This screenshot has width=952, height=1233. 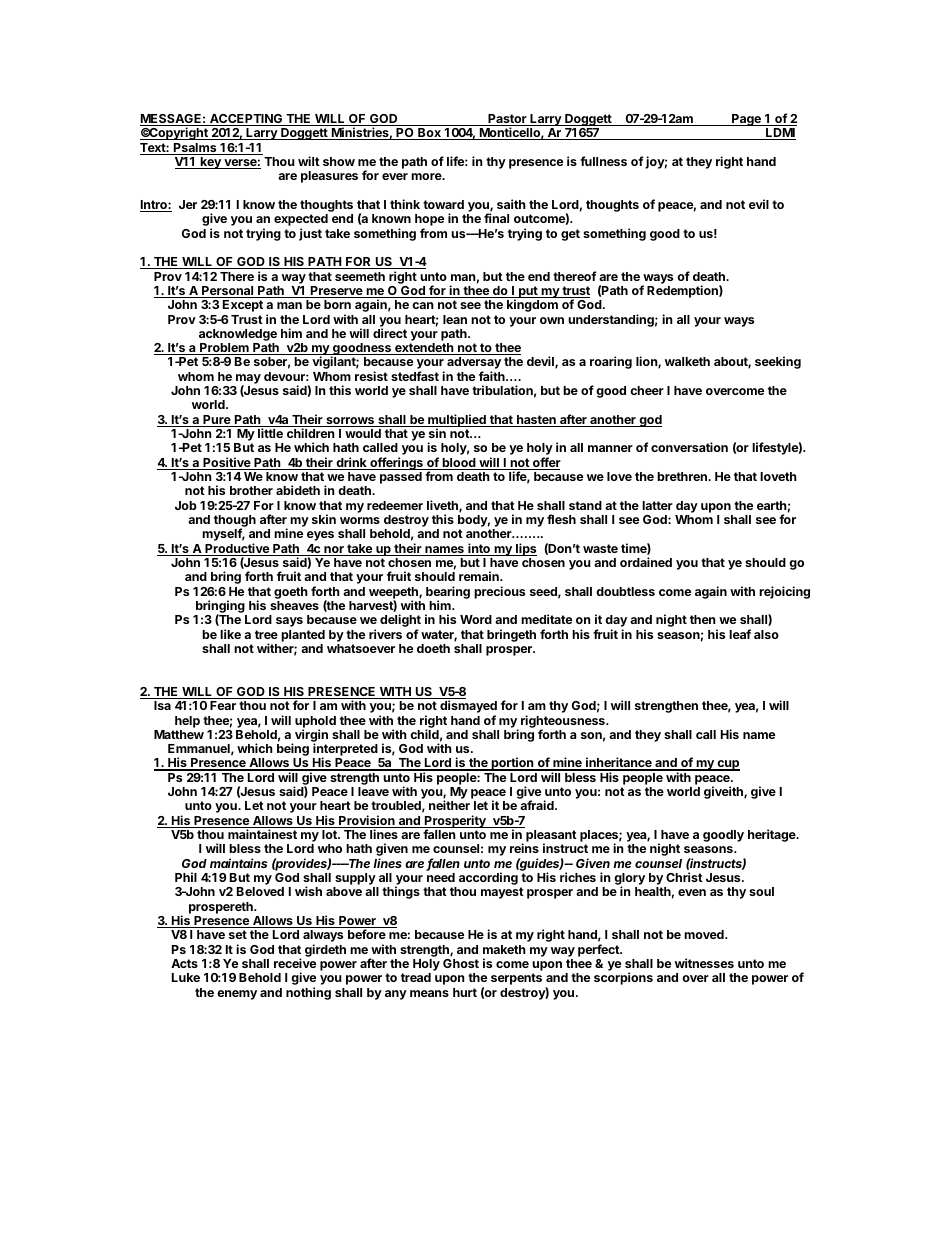 What do you see at coordinates (689, 447) in the screenshot?
I see `conversation` at bounding box center [689, 447].
